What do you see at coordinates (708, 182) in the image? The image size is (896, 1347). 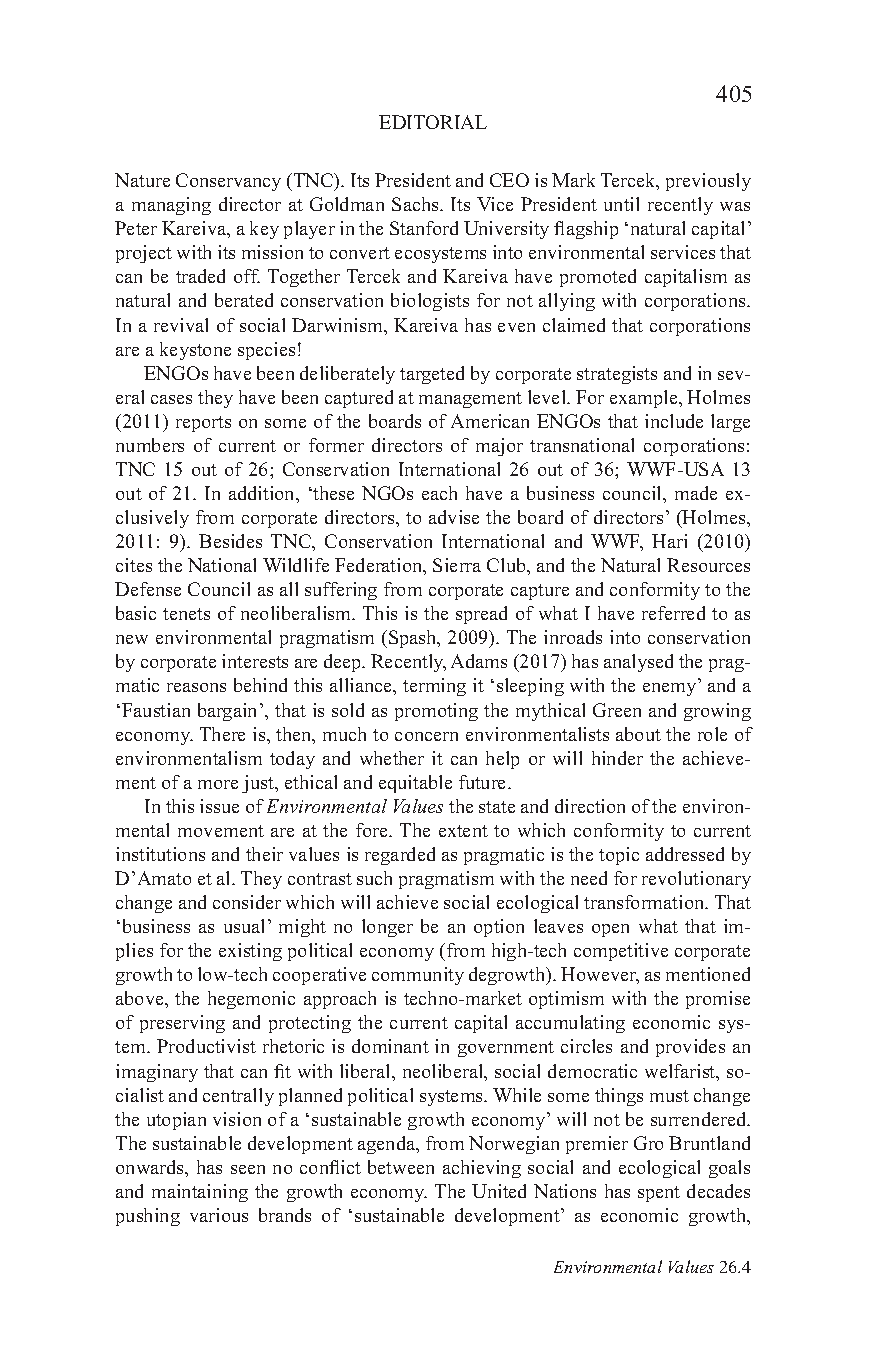 I see `previously` at bounding box center [708, 182].
